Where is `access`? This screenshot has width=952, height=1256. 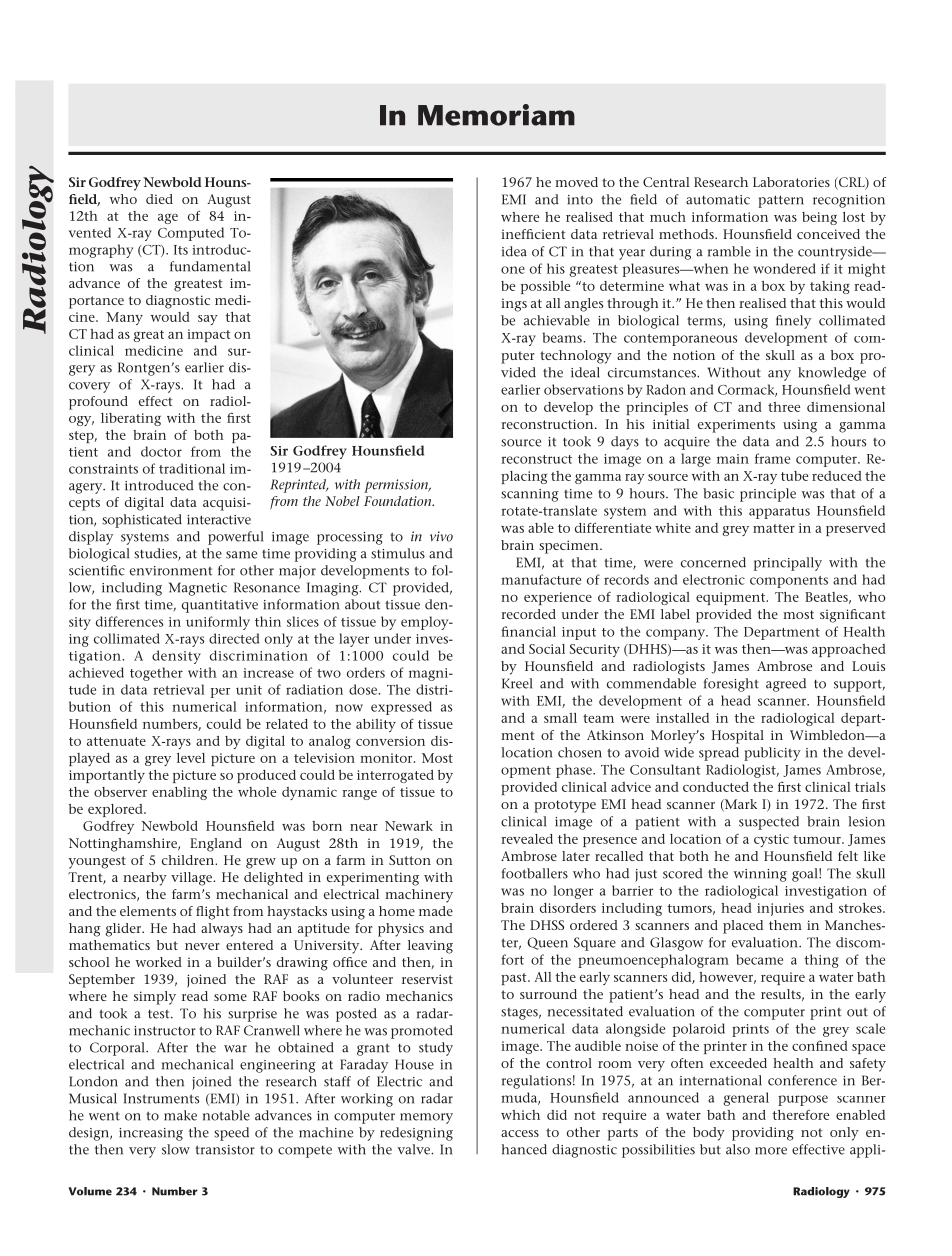 access is located at coordinates (520, 1133).
